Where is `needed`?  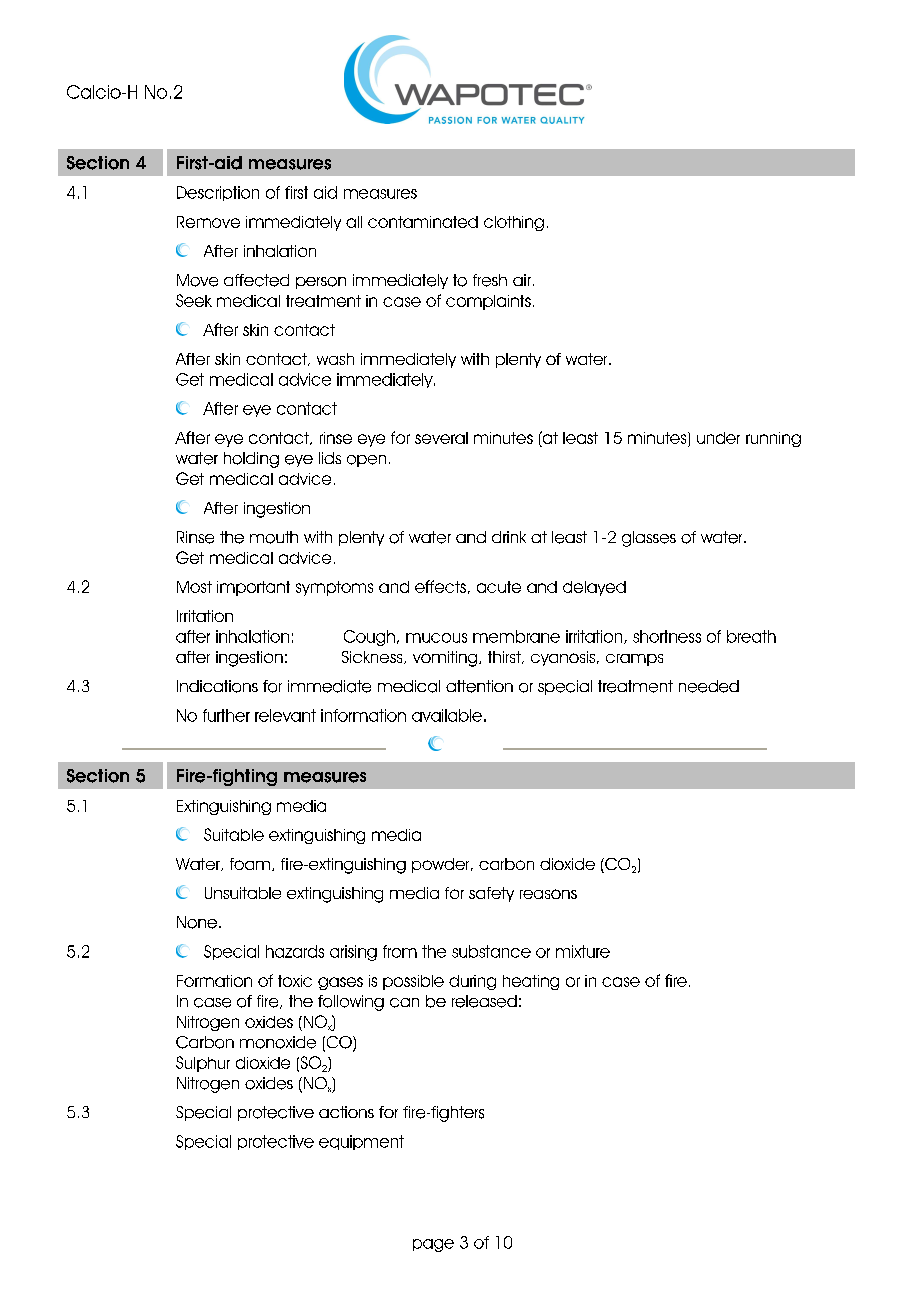
needed is located at coordinates (709, 686).
